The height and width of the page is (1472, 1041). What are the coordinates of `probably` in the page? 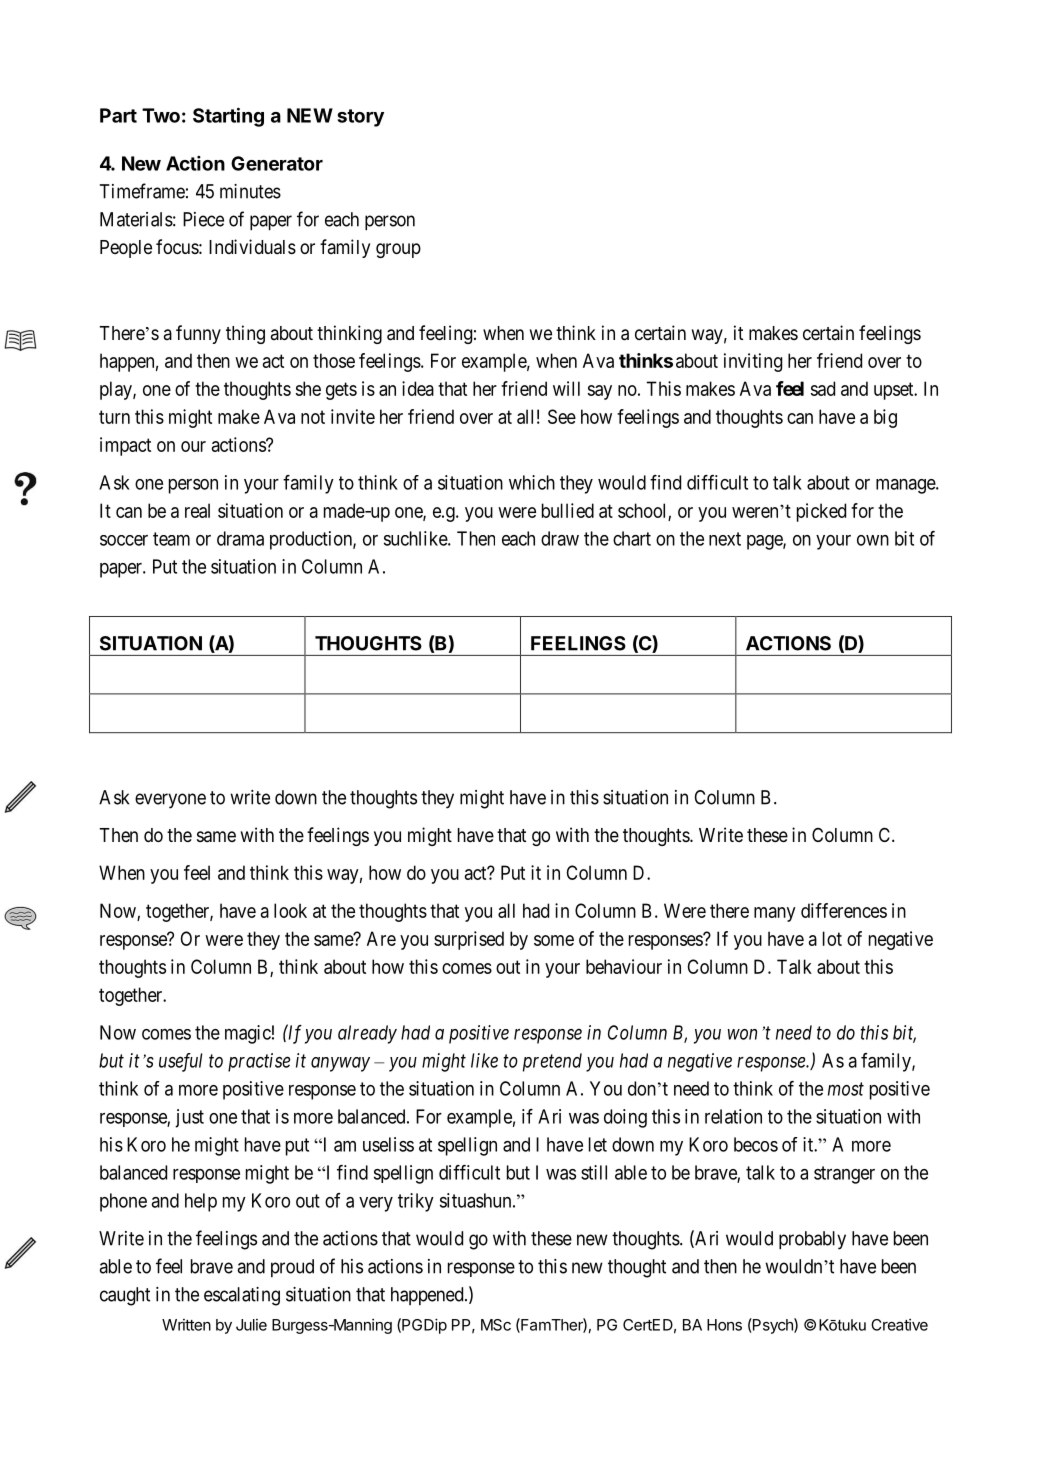 It's located at (812, 1240).
